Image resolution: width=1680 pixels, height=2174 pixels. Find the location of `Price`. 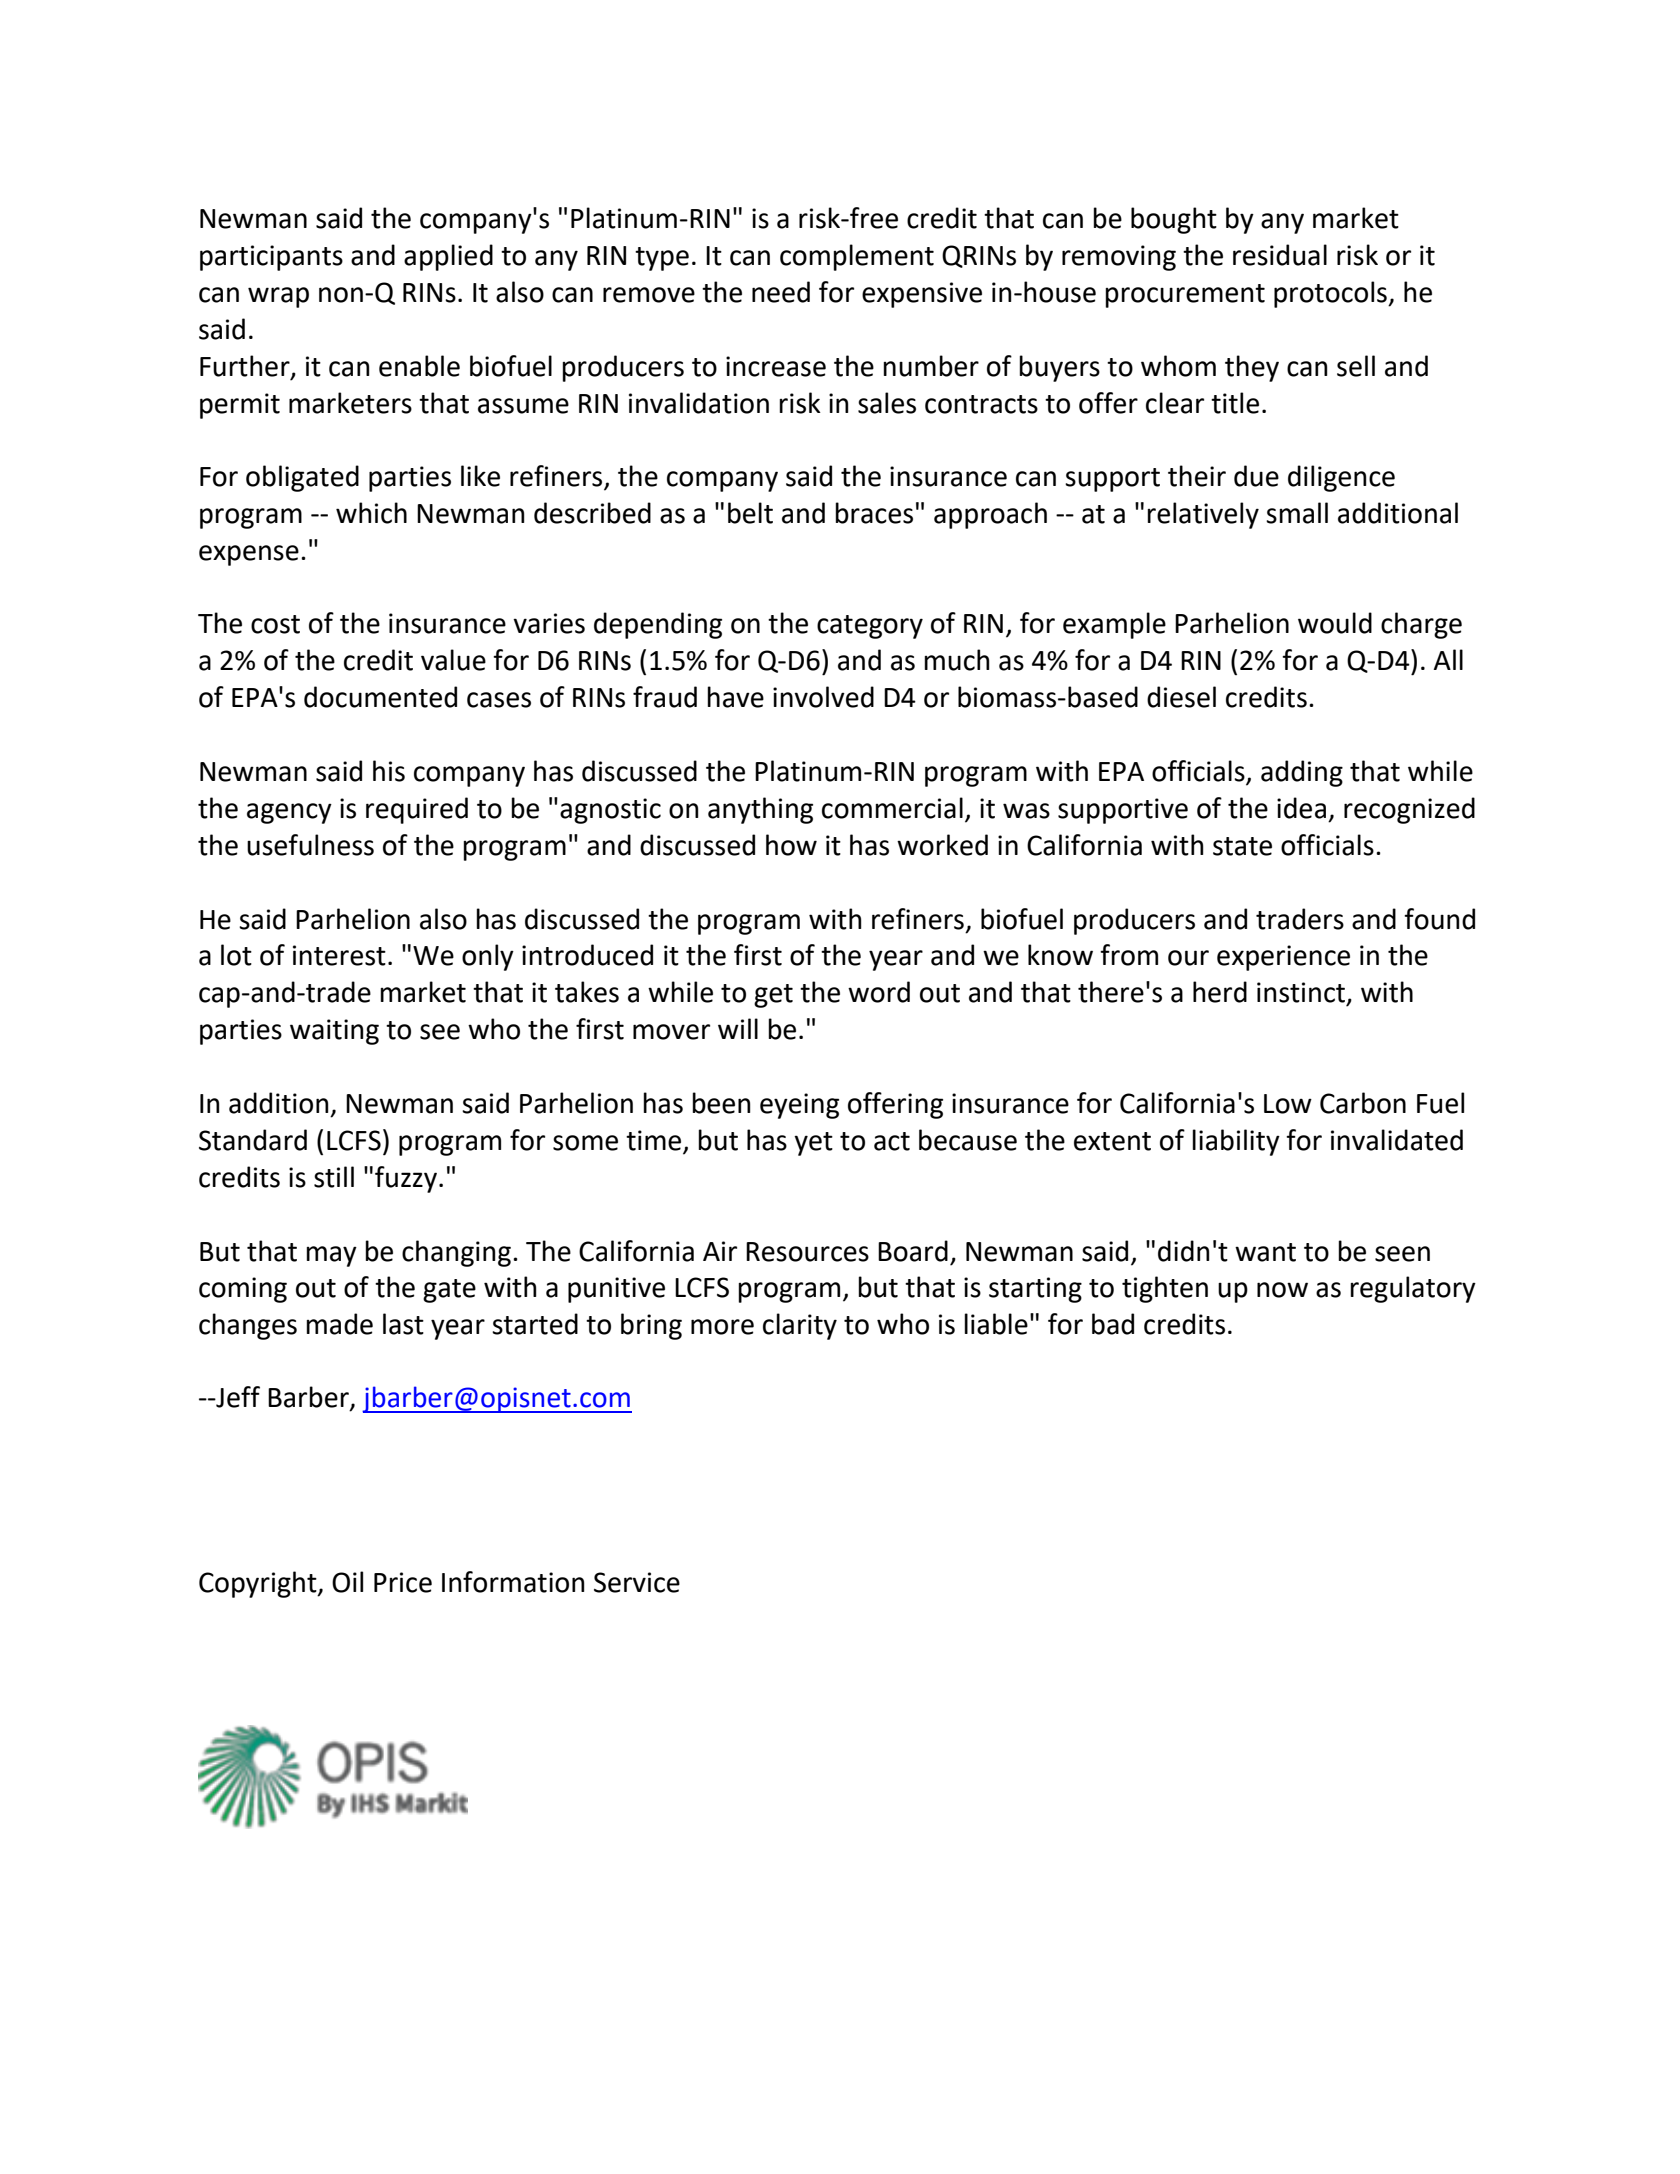

Price is located at coordinates (403, 1582).
